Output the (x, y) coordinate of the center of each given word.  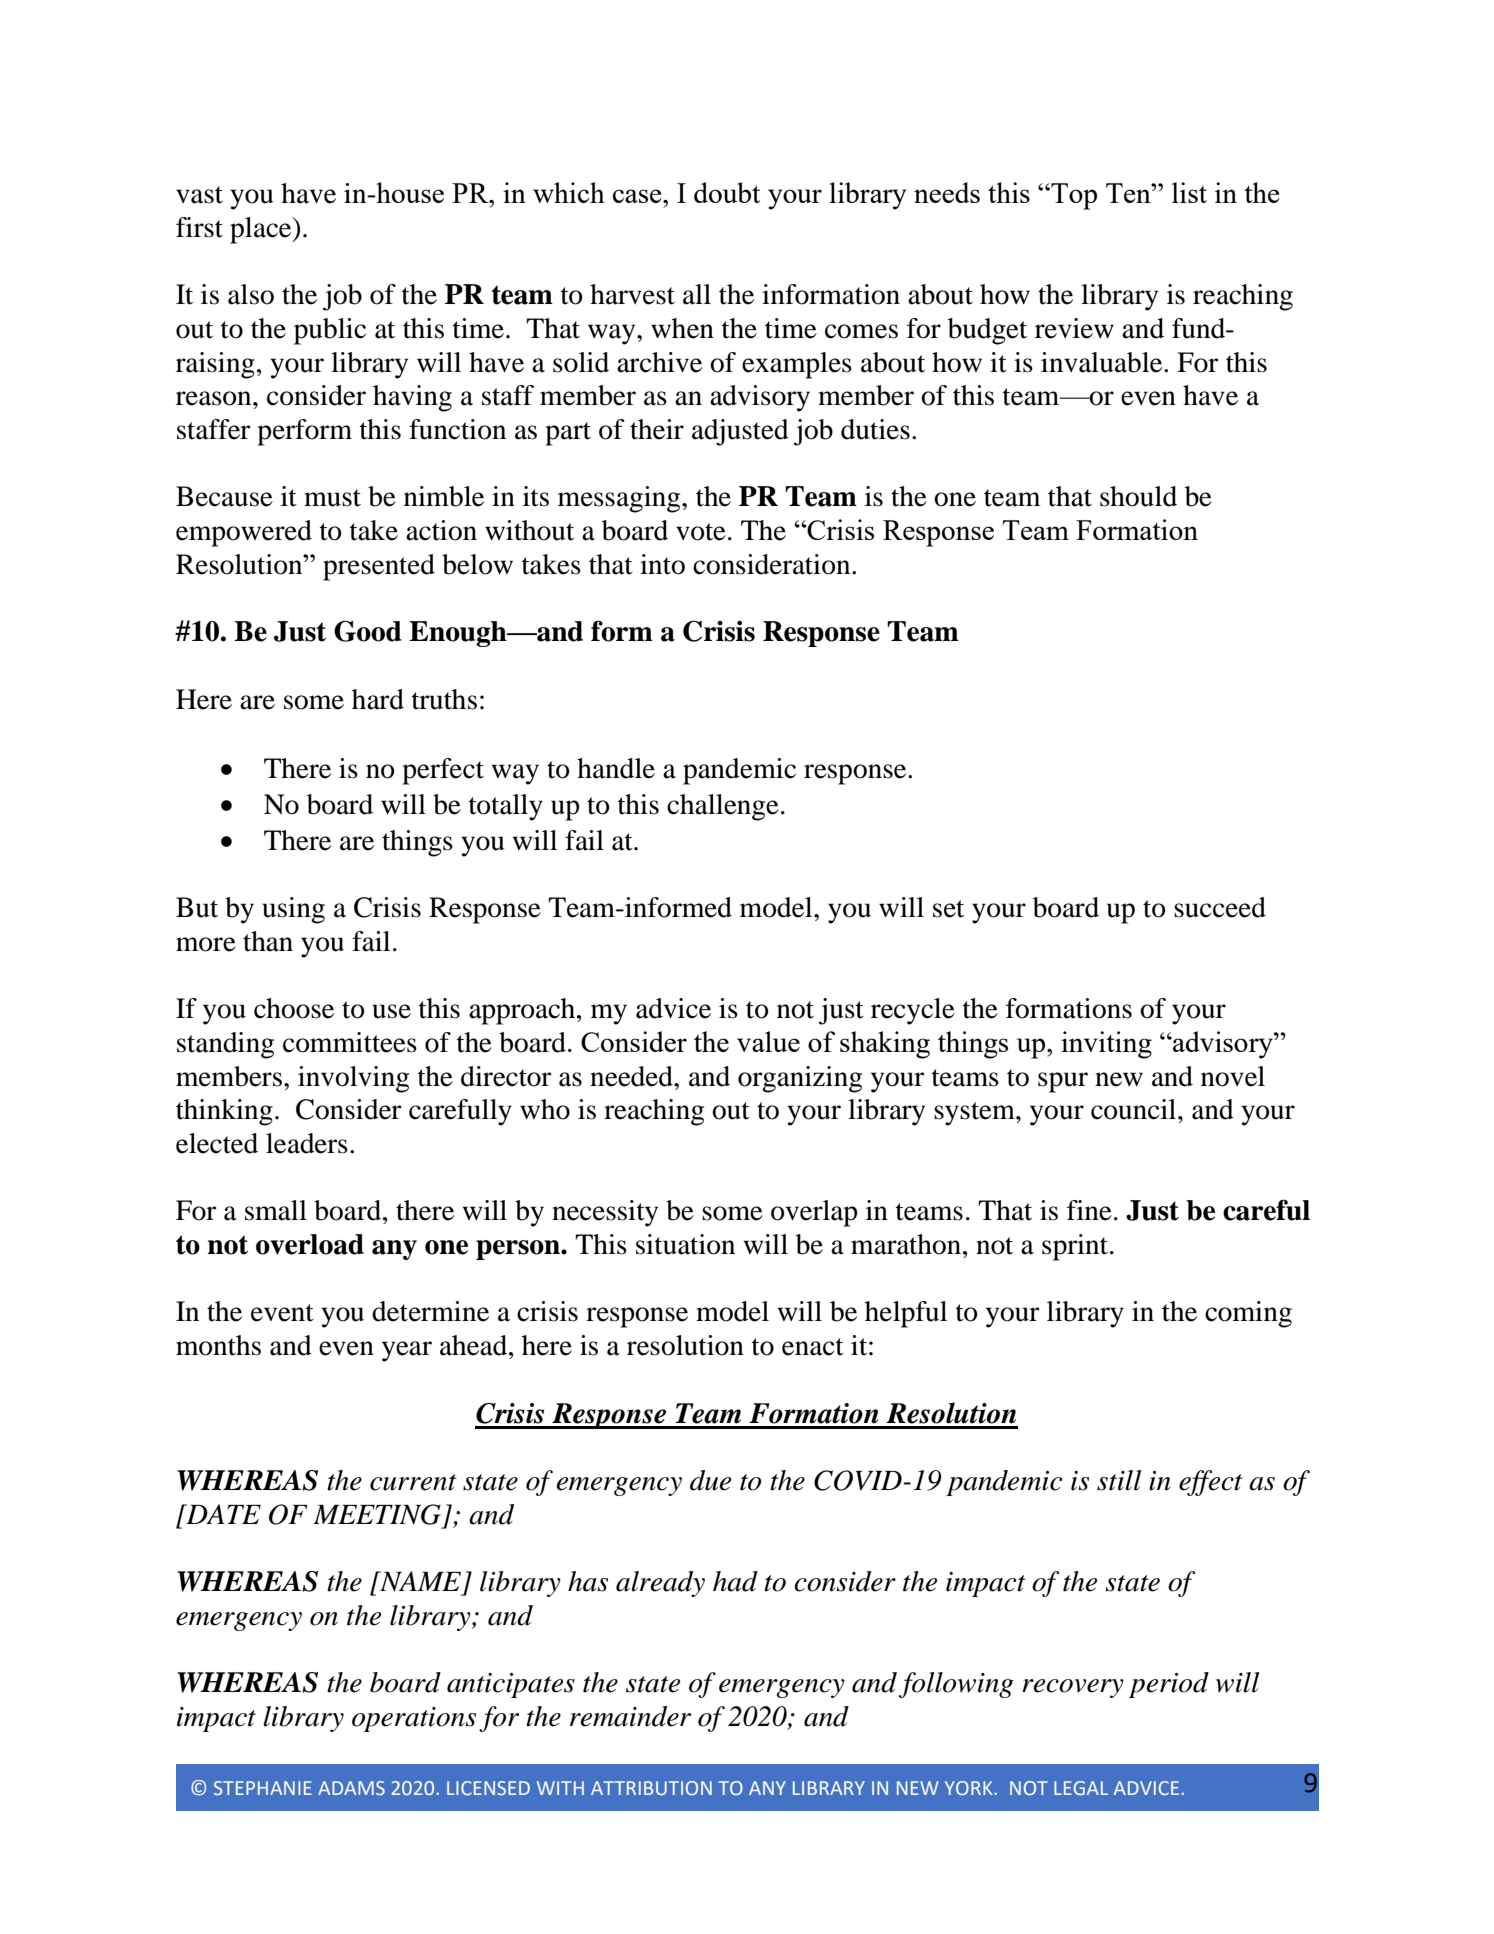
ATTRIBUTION (651, 1788)
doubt (727, 192)
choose (294, 1008)
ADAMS (351, 1788)
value (768, 1041)
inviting (1106, 1045)
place (262, 230)
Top (1073, 196)
